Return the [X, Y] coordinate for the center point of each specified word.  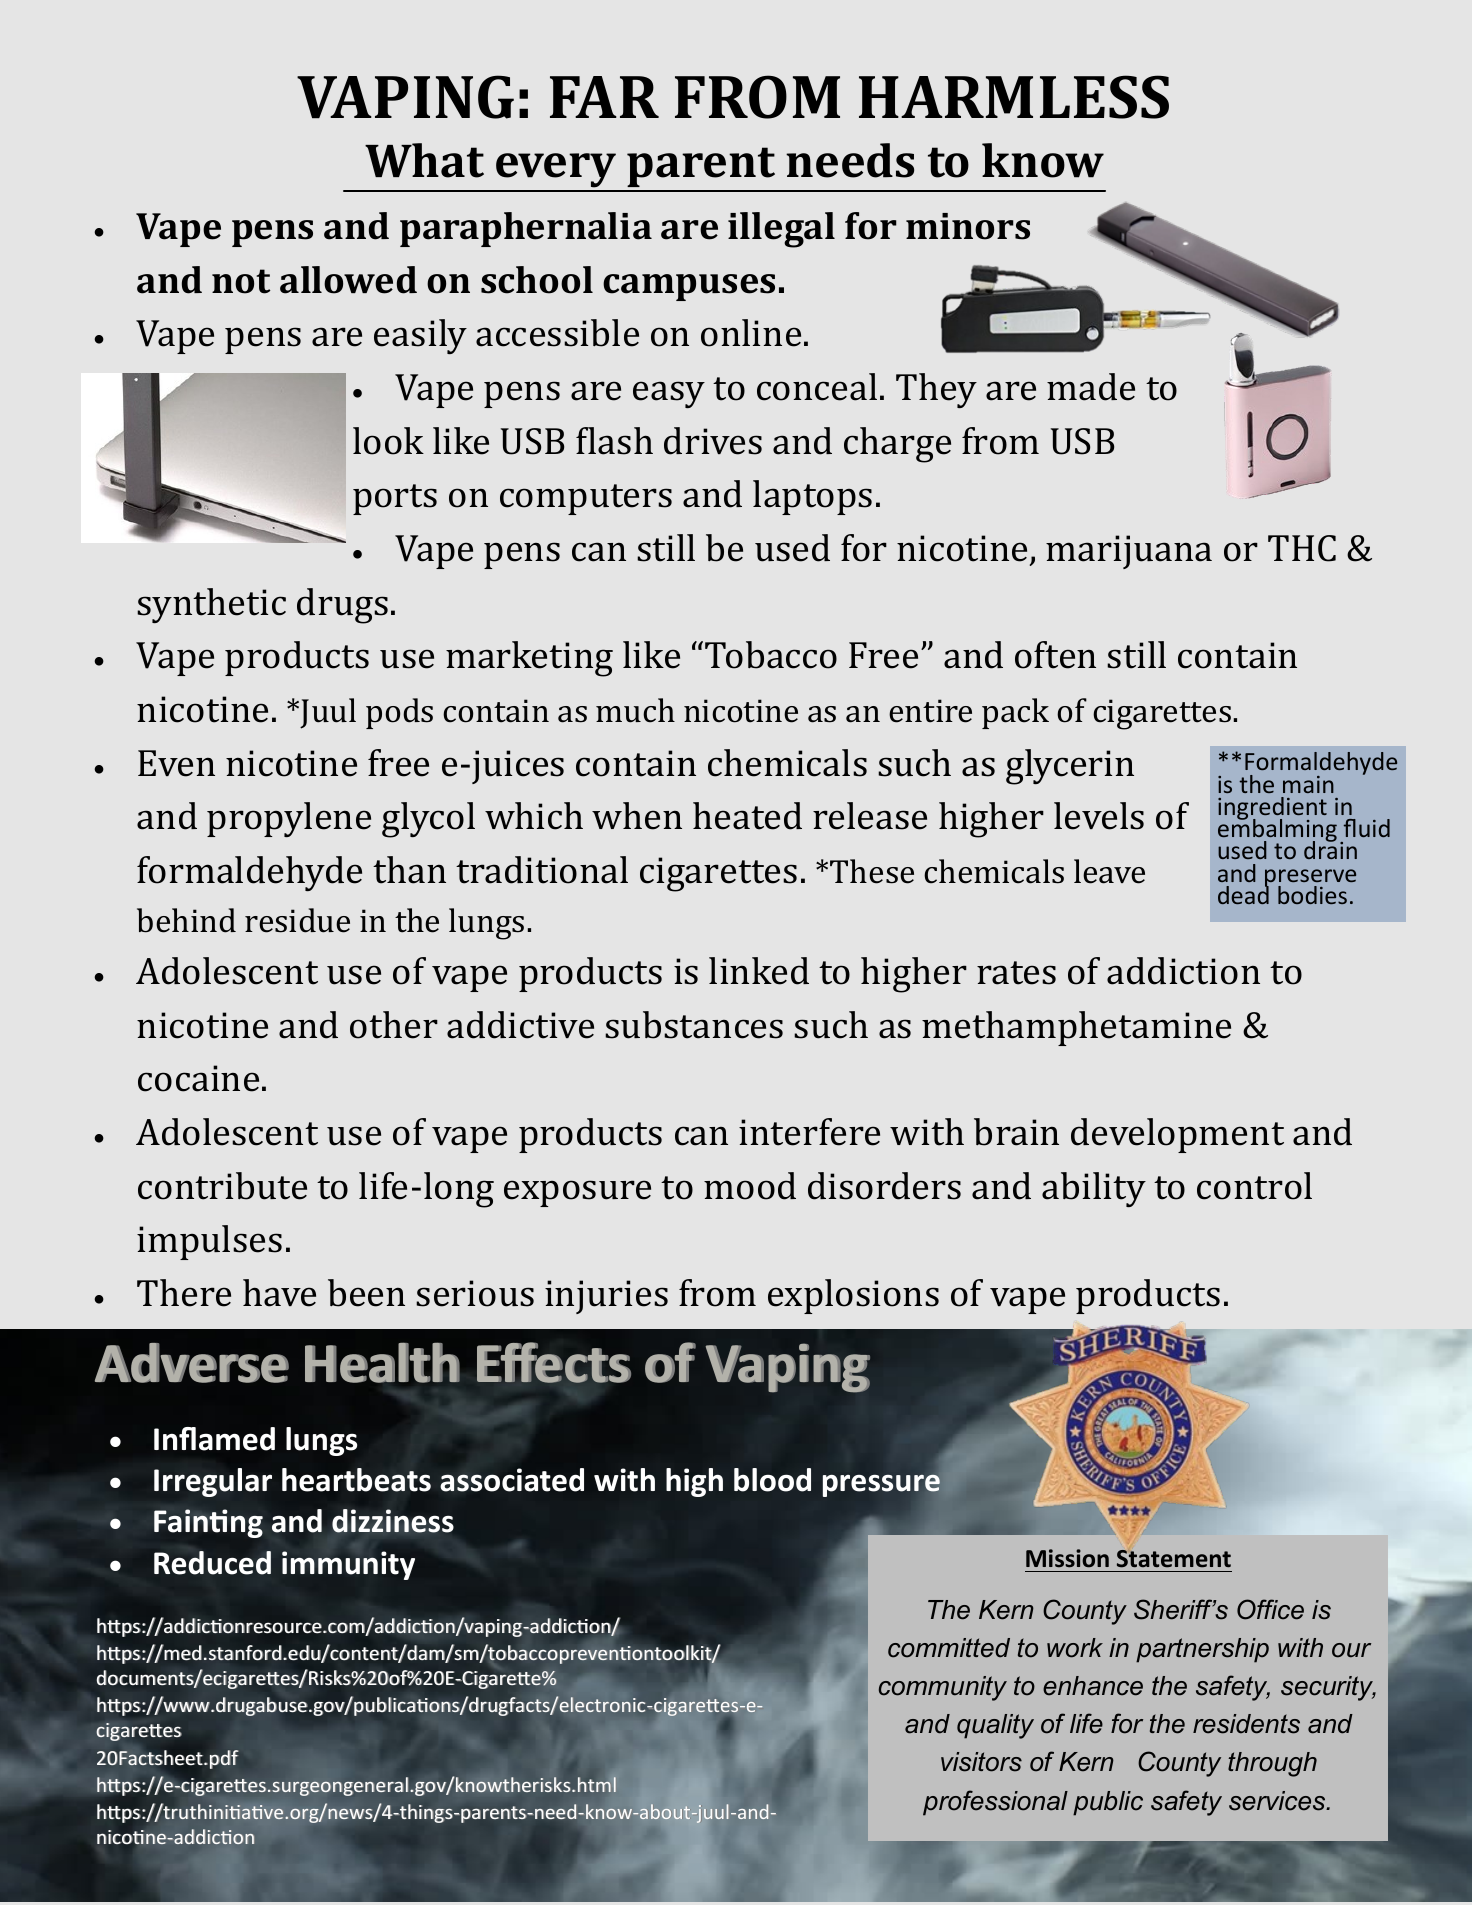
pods [399, 713]
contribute [222, 1186]
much [635, 710]
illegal [781, 230]
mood [750, 1186]
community [943, 1688]
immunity [348, 1565]
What [424, 160]
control [1254, 1186]
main [1308, 784]
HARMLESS [1014, 97]
